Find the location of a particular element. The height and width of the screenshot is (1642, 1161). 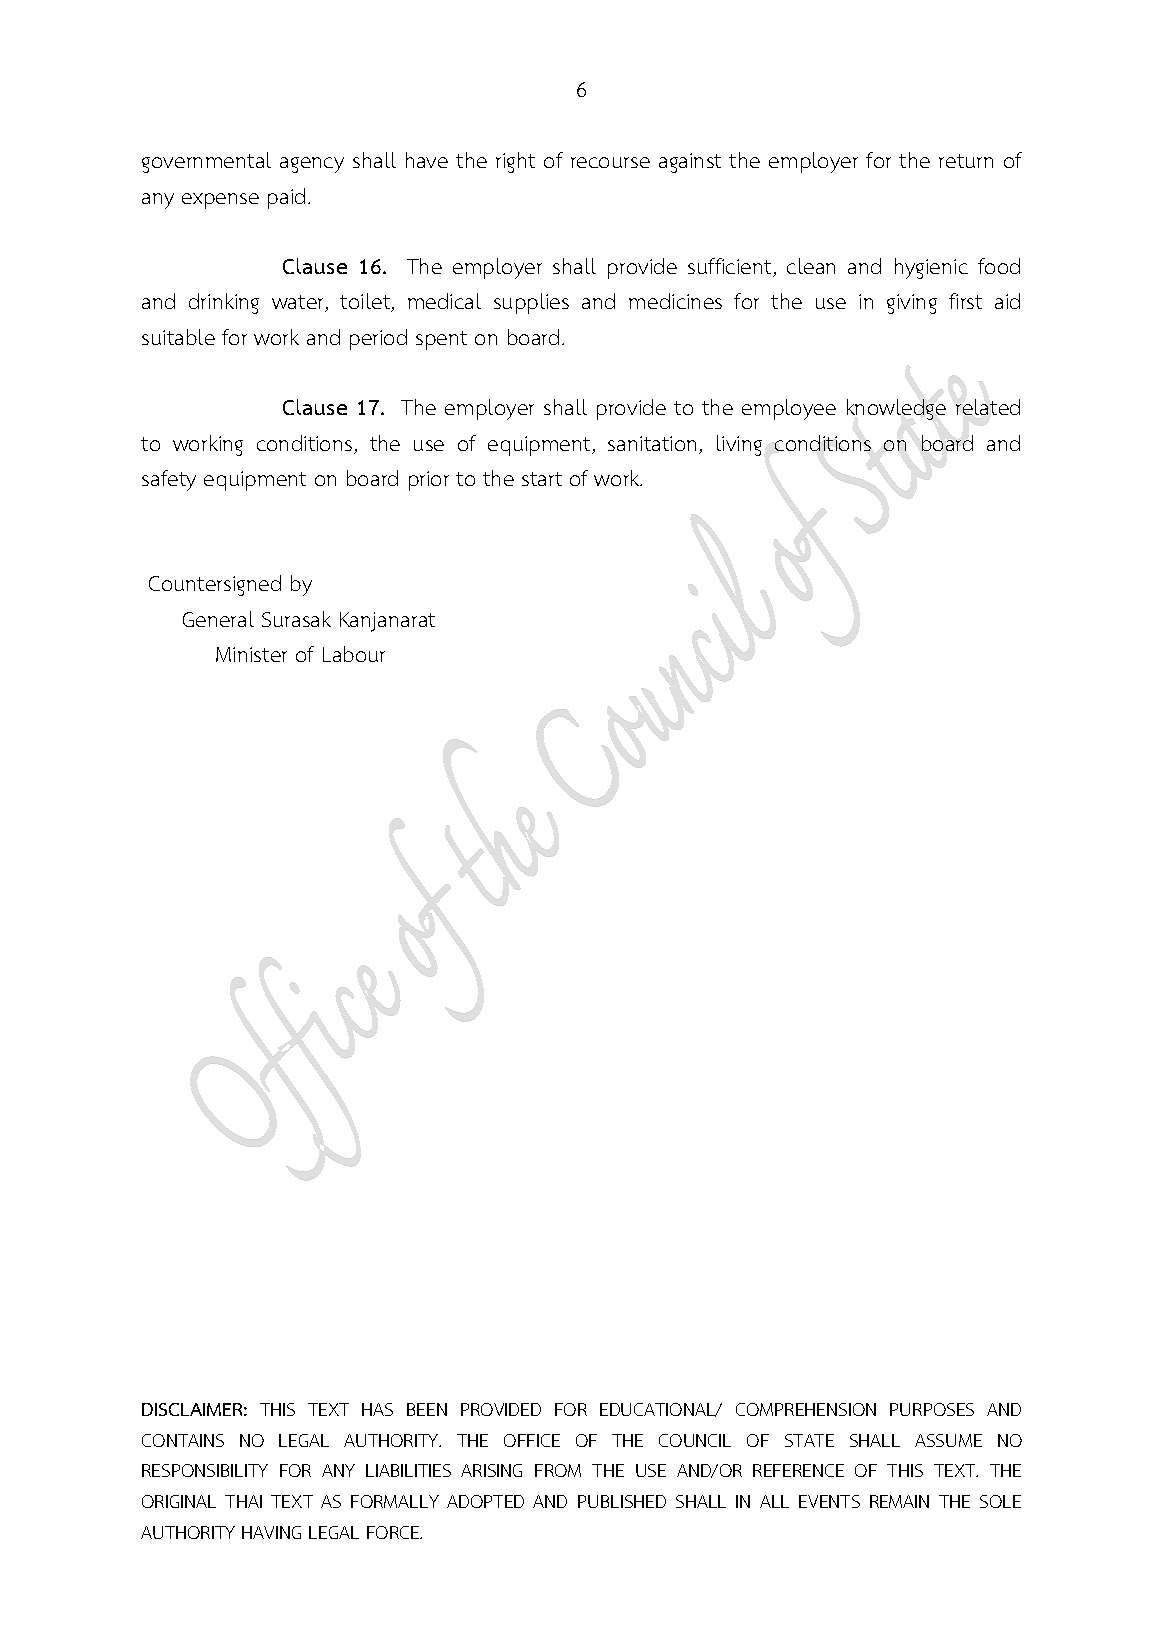

recourse is located at coordinates (610, 162).
